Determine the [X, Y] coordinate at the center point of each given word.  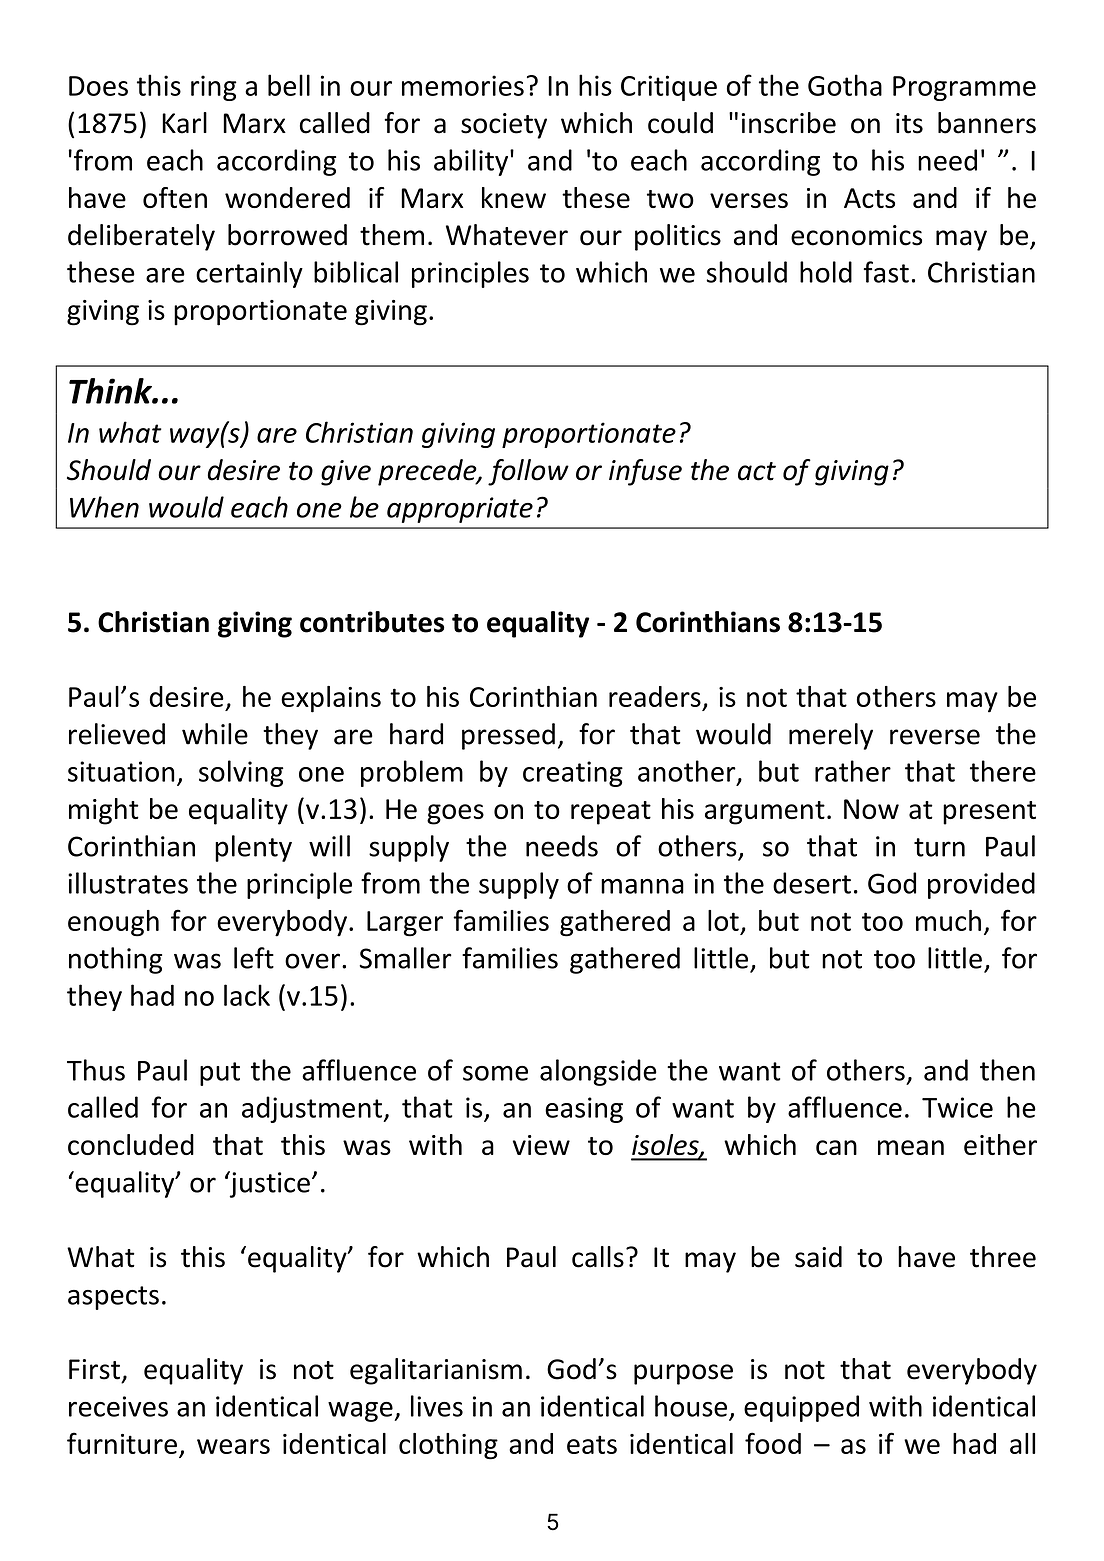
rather [853, 771]
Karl [184, 123]
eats [592, 1444]
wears [233, 1446]
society [504, 126]
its [909, 123]
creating [573, 774]
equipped [801, 1408]
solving [241, 773]
